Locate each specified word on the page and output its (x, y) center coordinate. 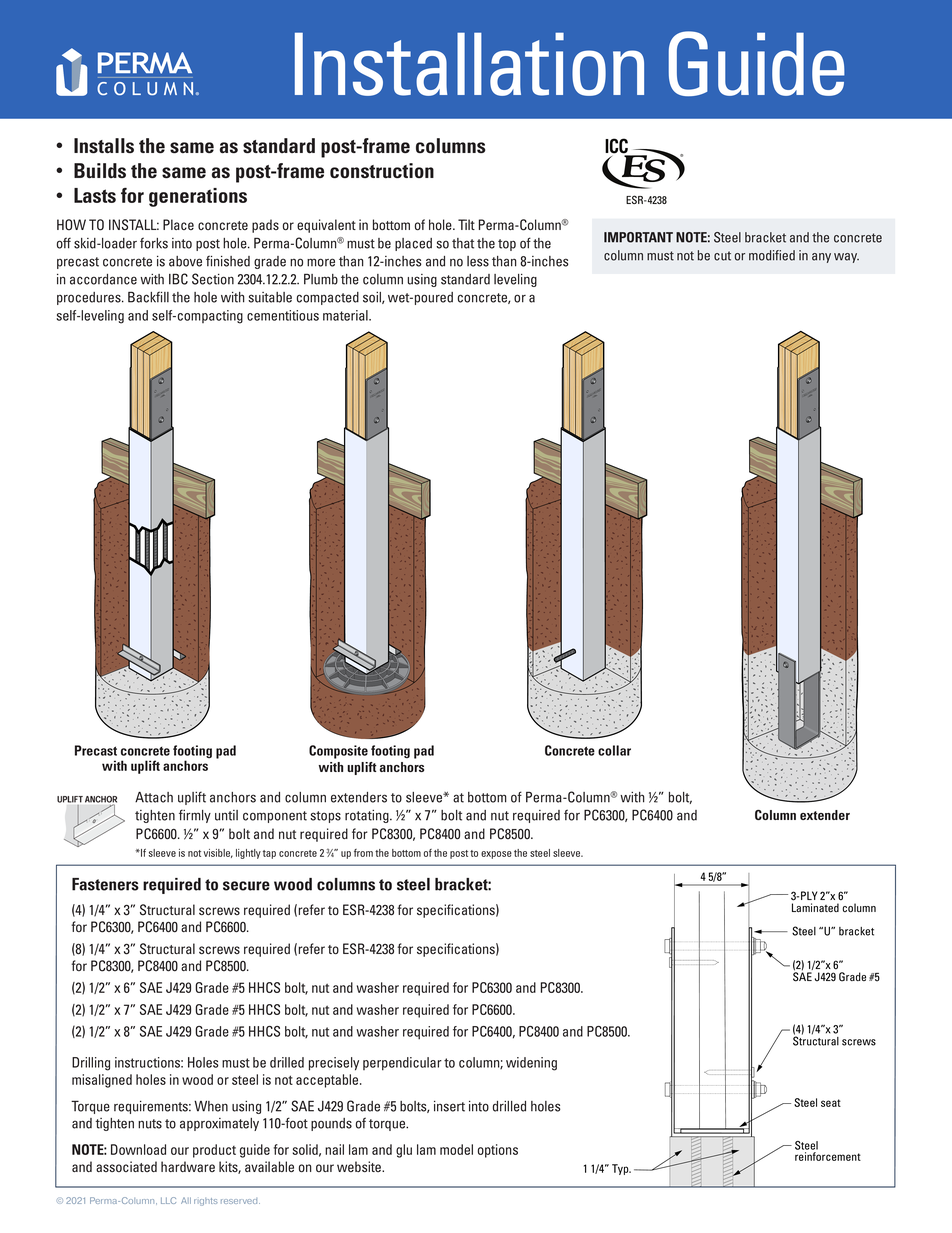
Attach (154, 797)
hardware (188, 1166)
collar (614, 750)
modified (772, 255)
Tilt (466, 224)
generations (198, 197)
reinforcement (828, 1156)
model (456, 1149)
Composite (338, 752)
